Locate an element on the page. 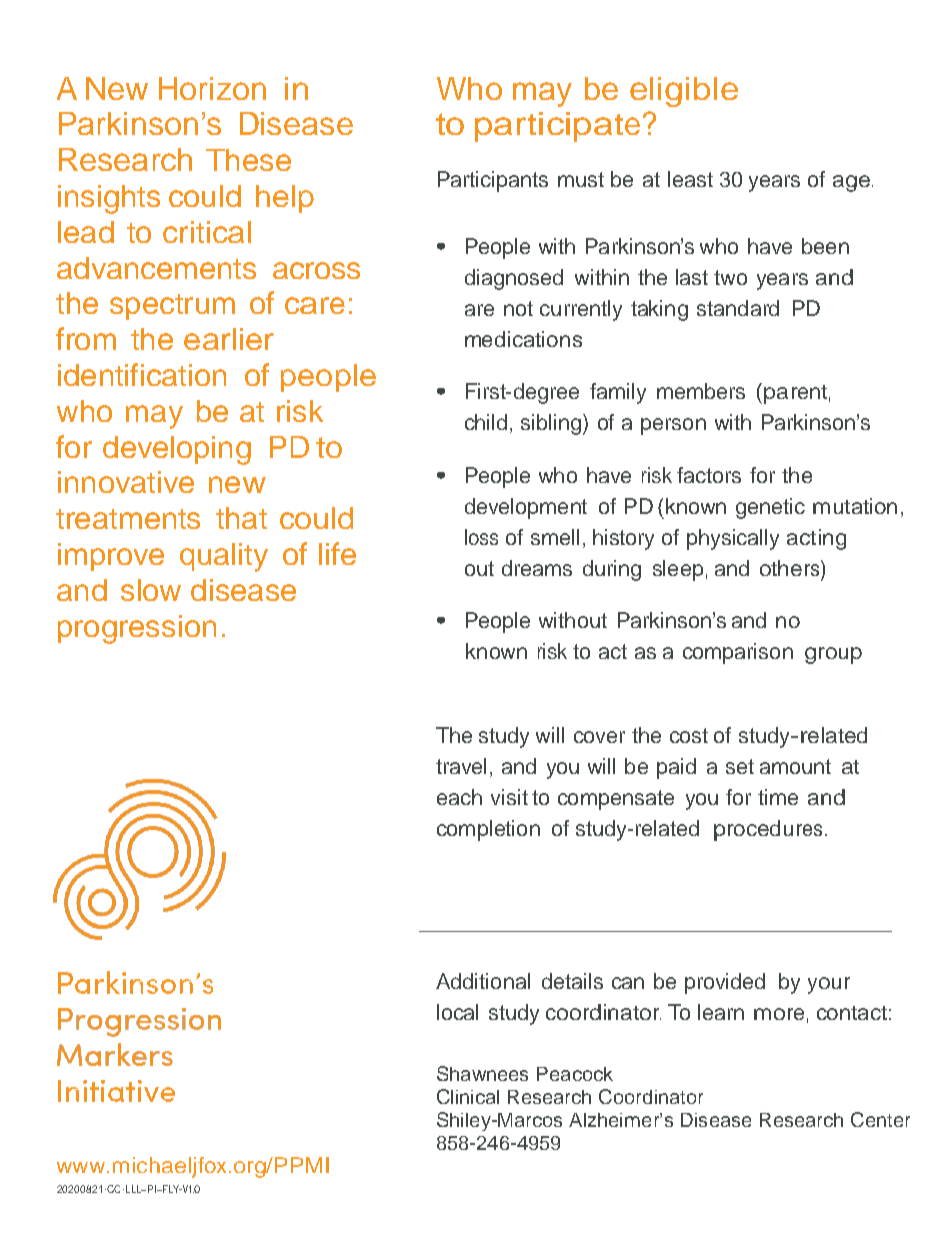 Image resolution: width=952 pixels, height=1233 pixels. Clinical is located at coordinates (468, 1096).
